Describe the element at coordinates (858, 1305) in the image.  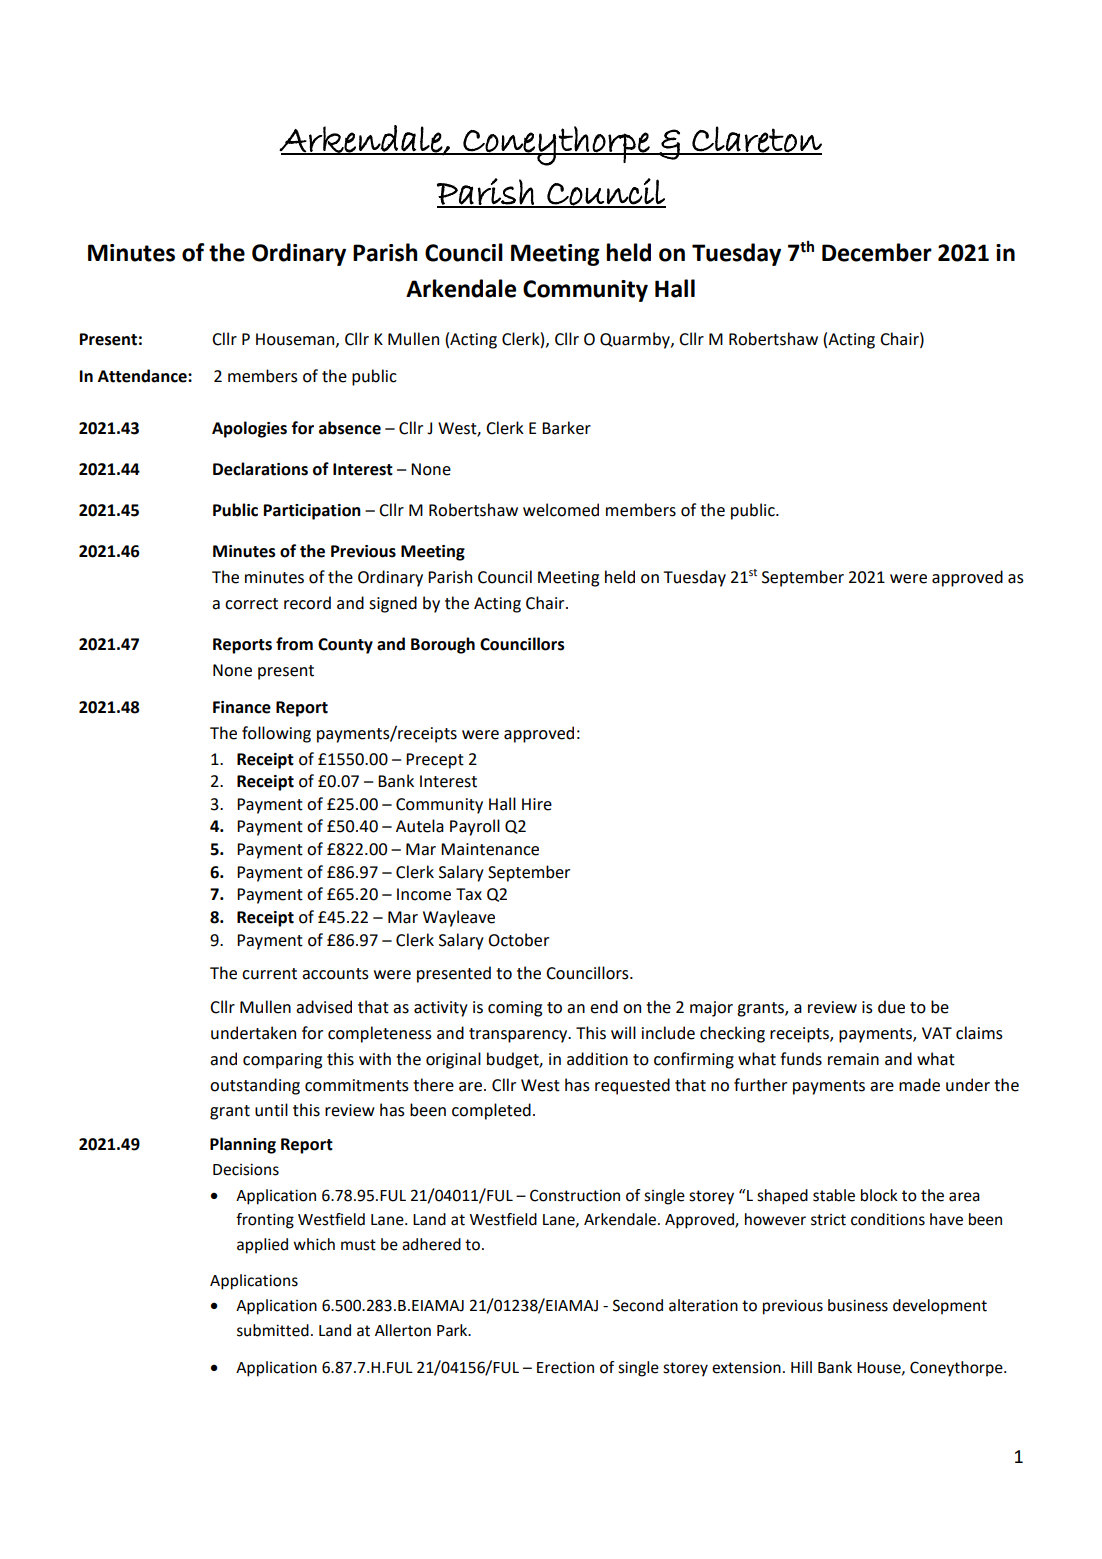
I see `business` at that location.
